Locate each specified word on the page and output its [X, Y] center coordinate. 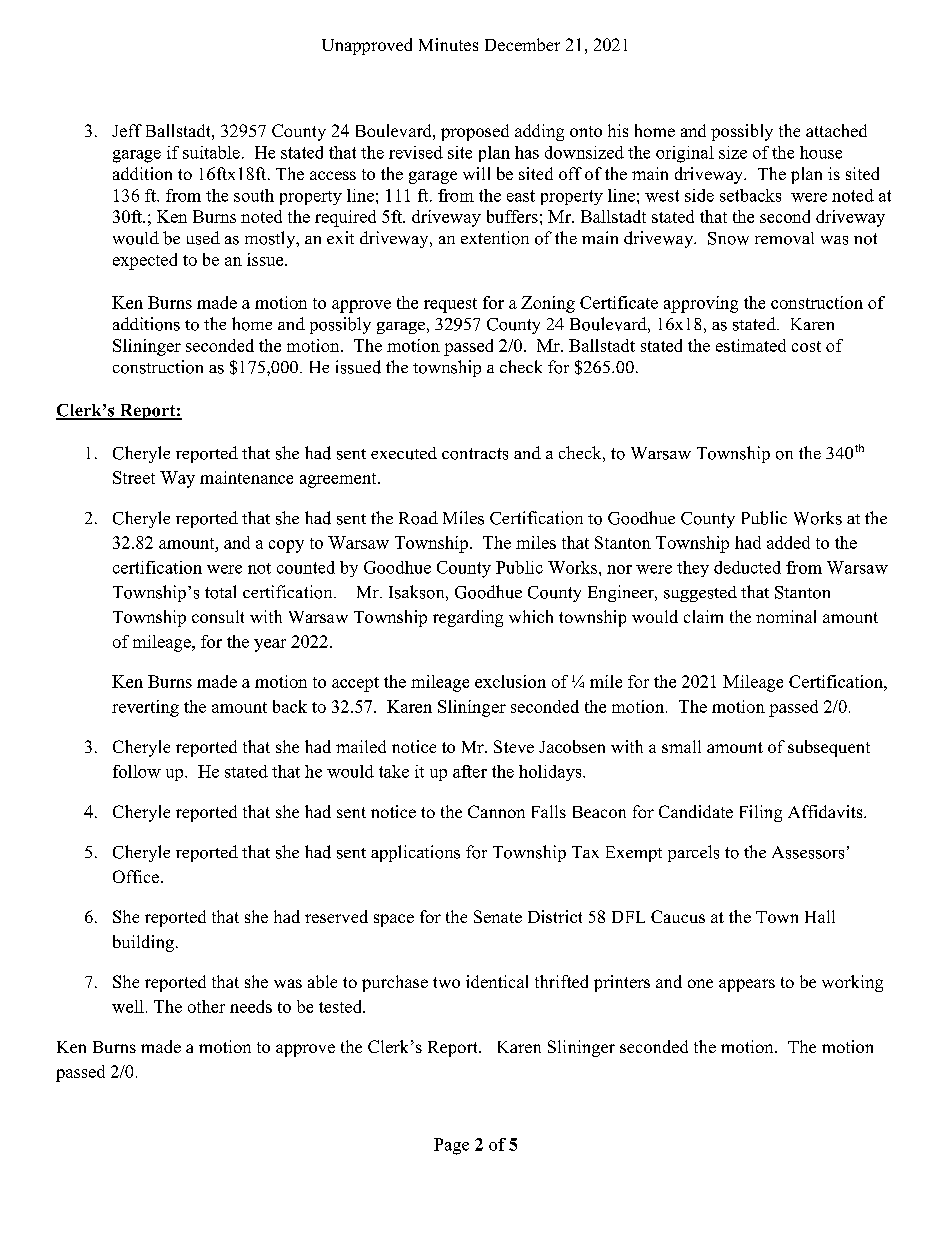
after [470, 771]
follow [137, 771]
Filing [761, 813]
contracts [475, 454]
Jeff [127, 130]
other [206, 1006]
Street [134, 477]
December [522, 44]
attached [836, 130]
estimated [751, 345]
